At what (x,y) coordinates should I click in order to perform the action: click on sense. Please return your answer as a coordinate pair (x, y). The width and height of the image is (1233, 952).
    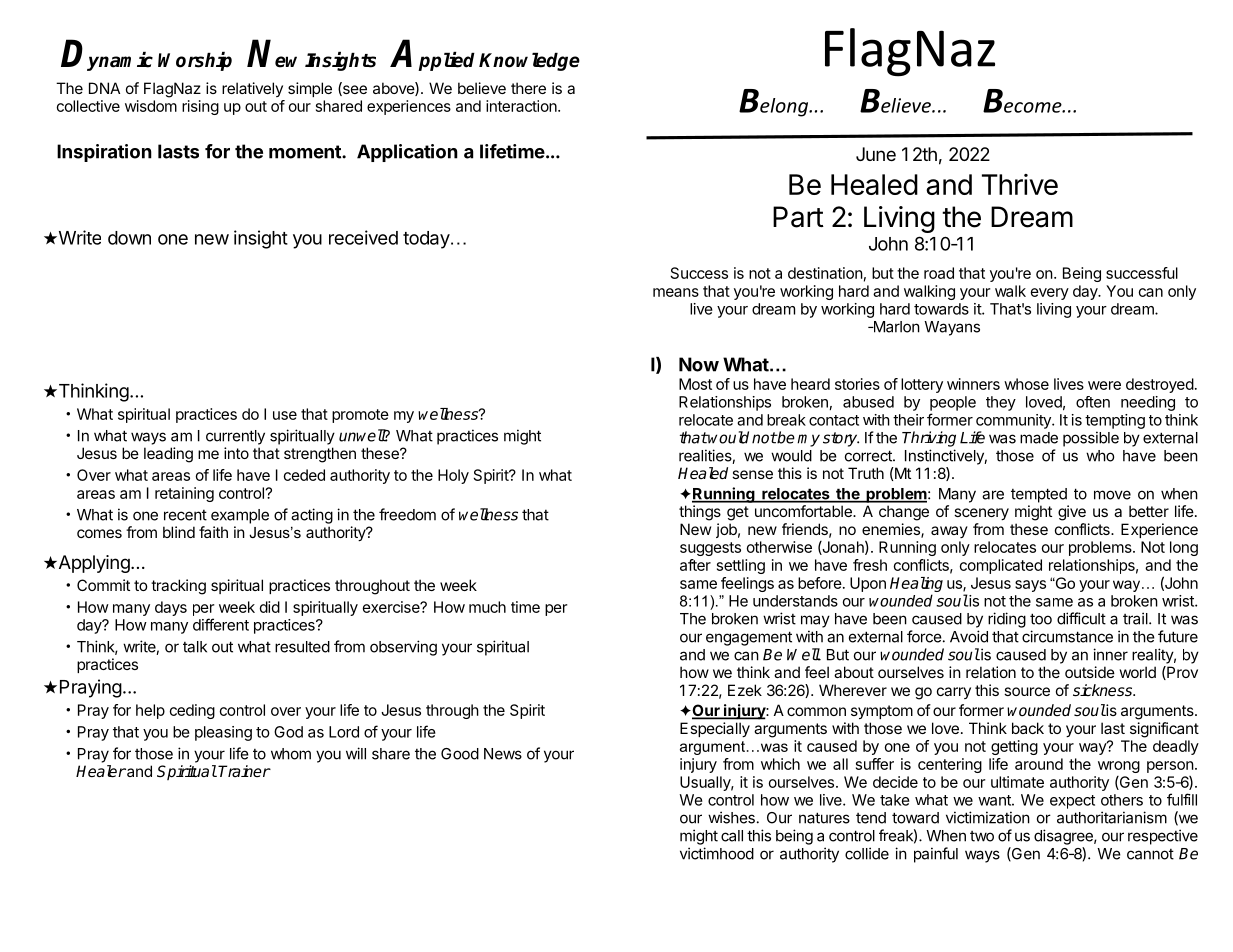
    Looking at the image, I should click on (752, 474).
